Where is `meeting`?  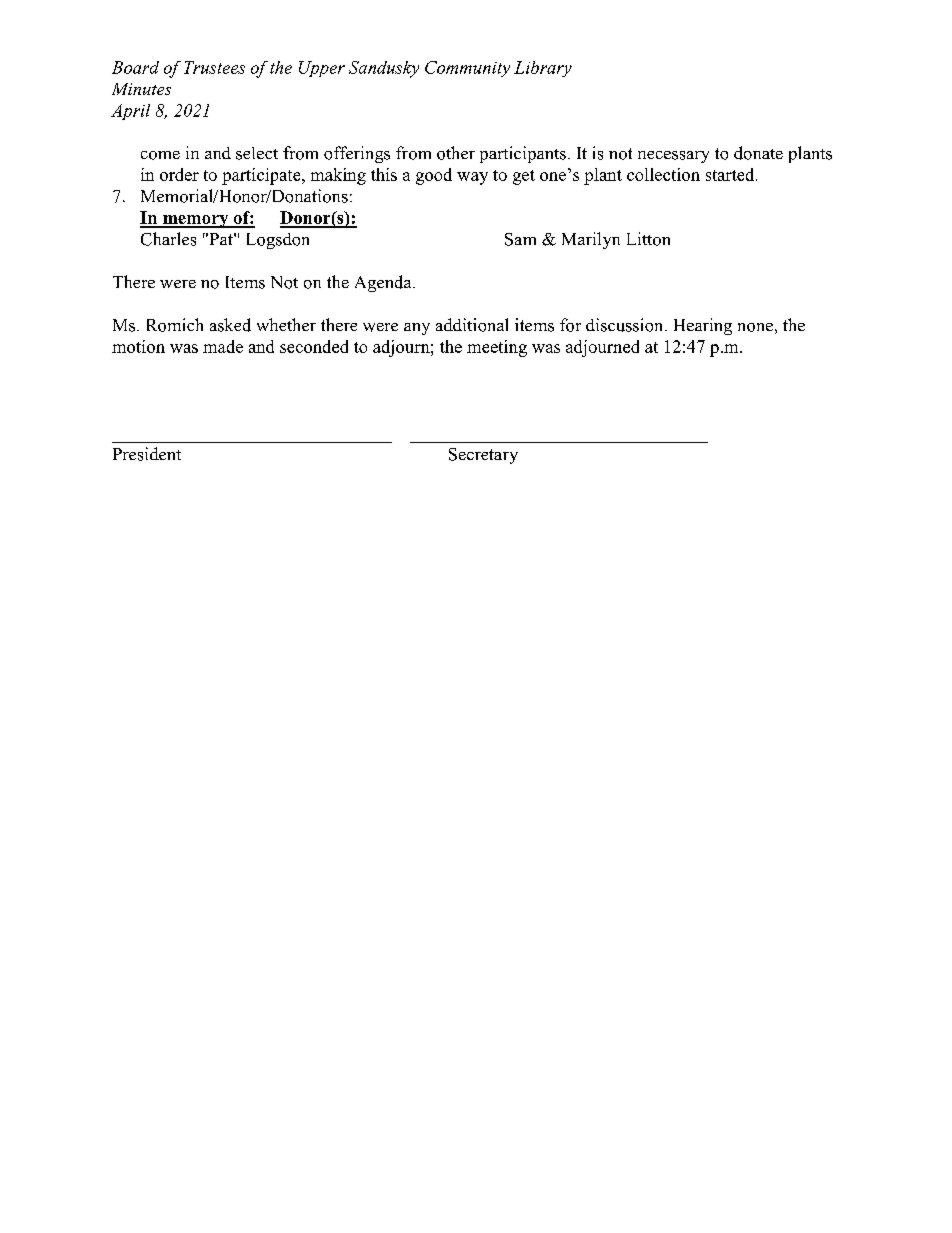 meeting is located at coordinates (497, 348).
